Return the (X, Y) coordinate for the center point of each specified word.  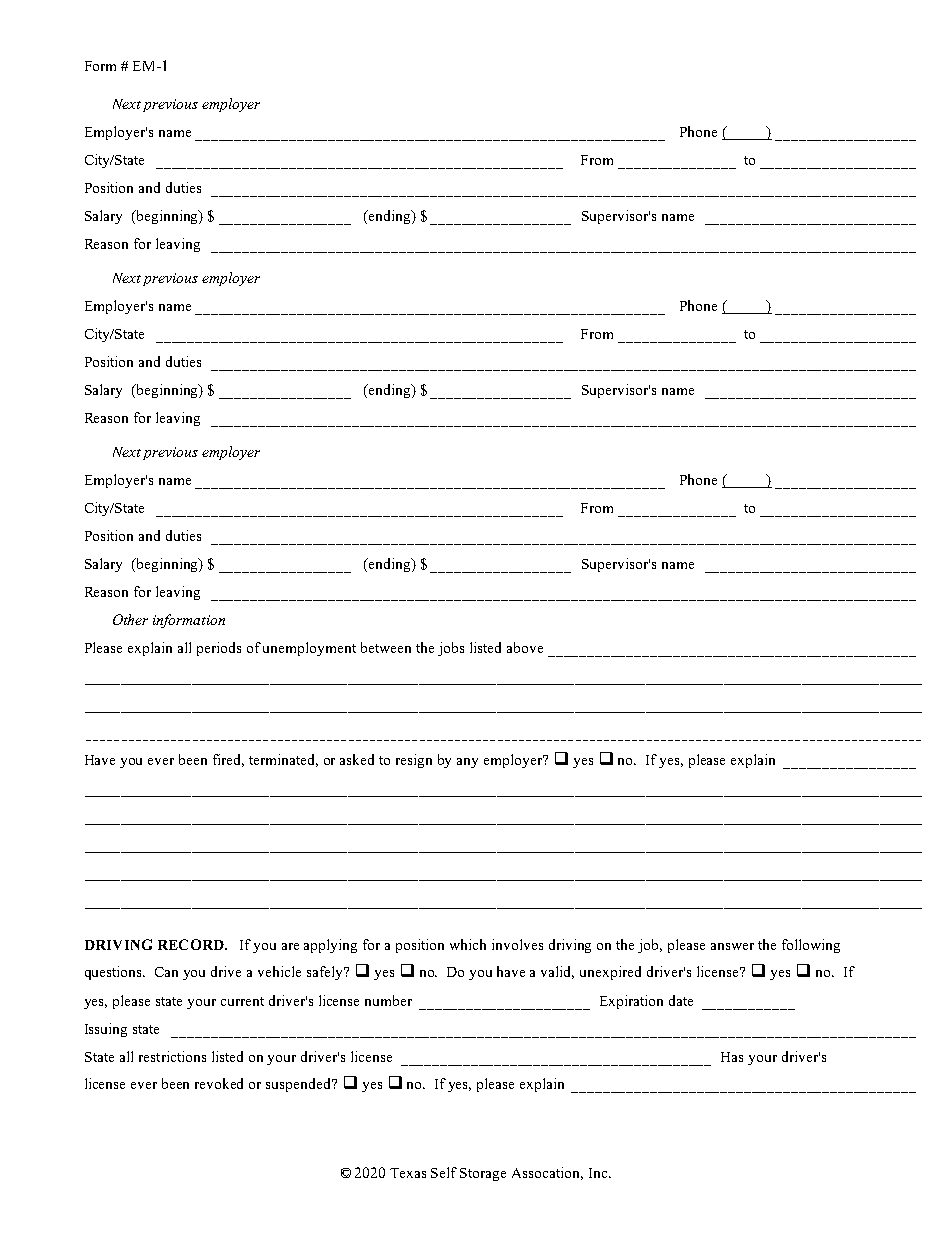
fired (228, 760)
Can (166, 972)
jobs (451, 649)
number (388, 1000)
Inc (600, 1173)
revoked (219, 1083)
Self (444, 1172)
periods (219, 649)
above (525, 647)
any (467, 763)
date (681, 1000)
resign (414, 761)
